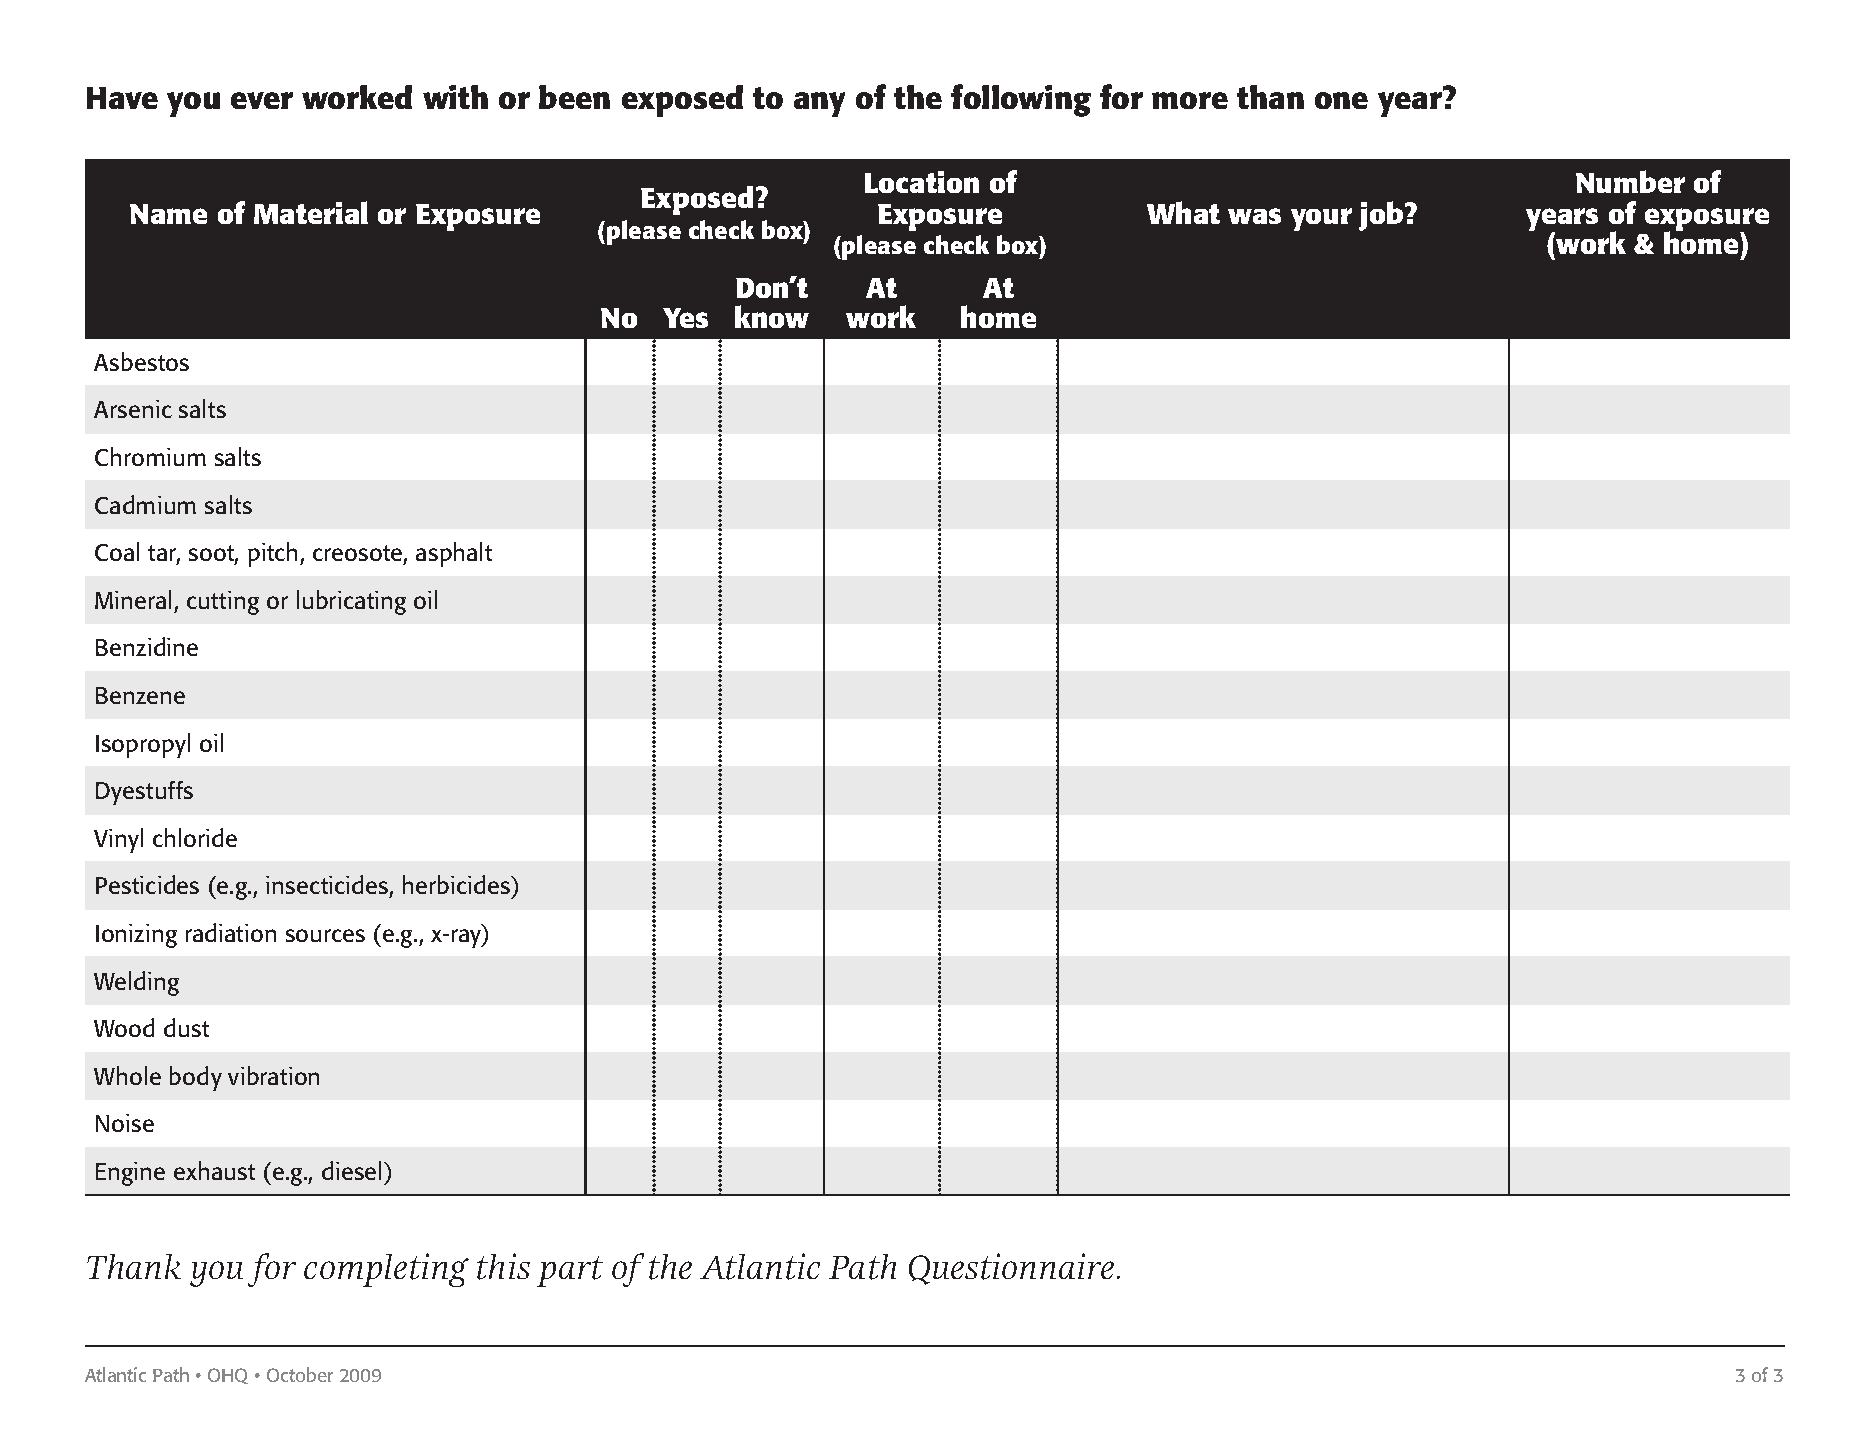  I want to click on part, so click(570, 1271).
